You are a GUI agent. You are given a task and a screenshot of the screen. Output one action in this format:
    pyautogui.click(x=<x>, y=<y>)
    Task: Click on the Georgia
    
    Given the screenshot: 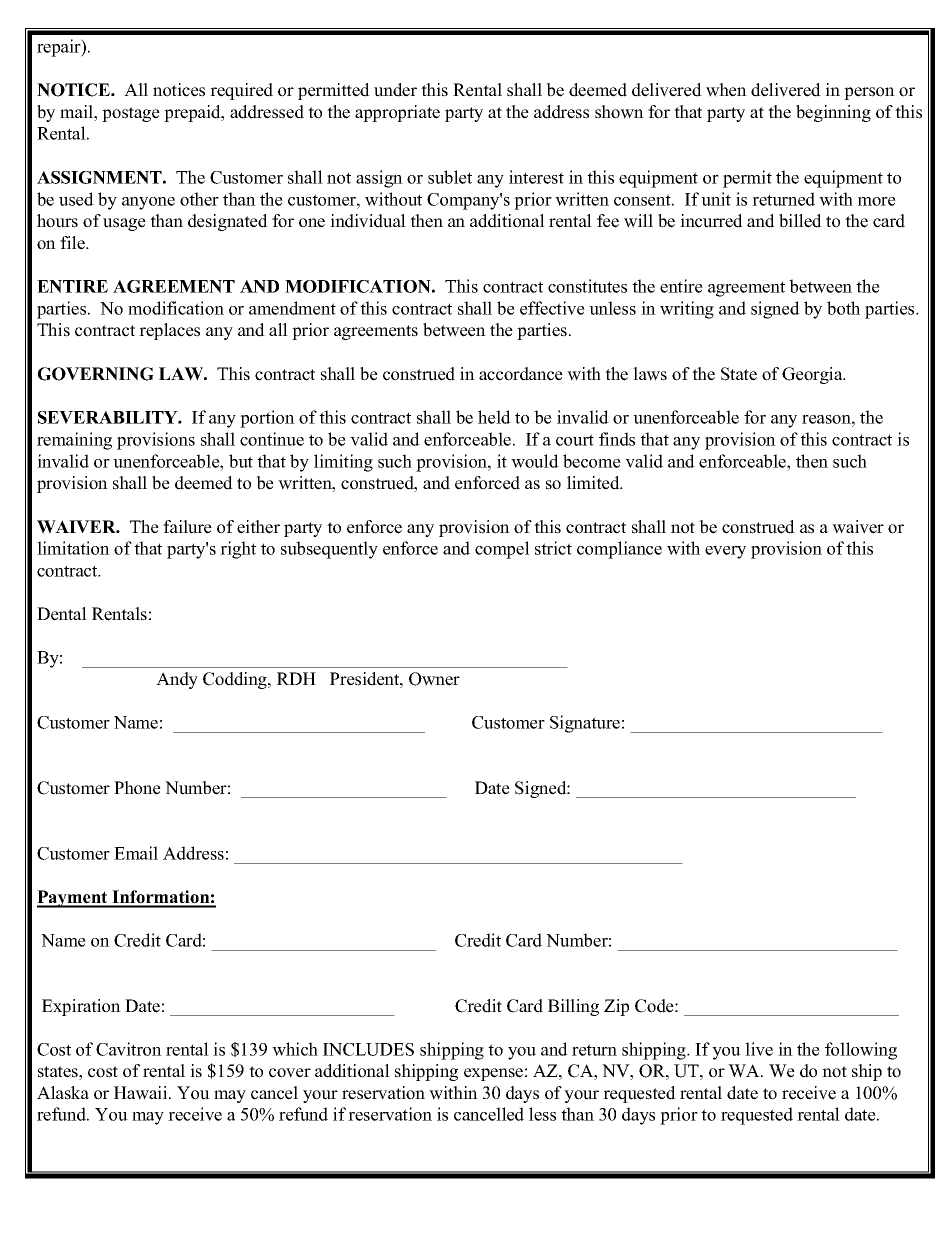 What is the action you would take?
    pyautogui.click(x=813, y=375)
